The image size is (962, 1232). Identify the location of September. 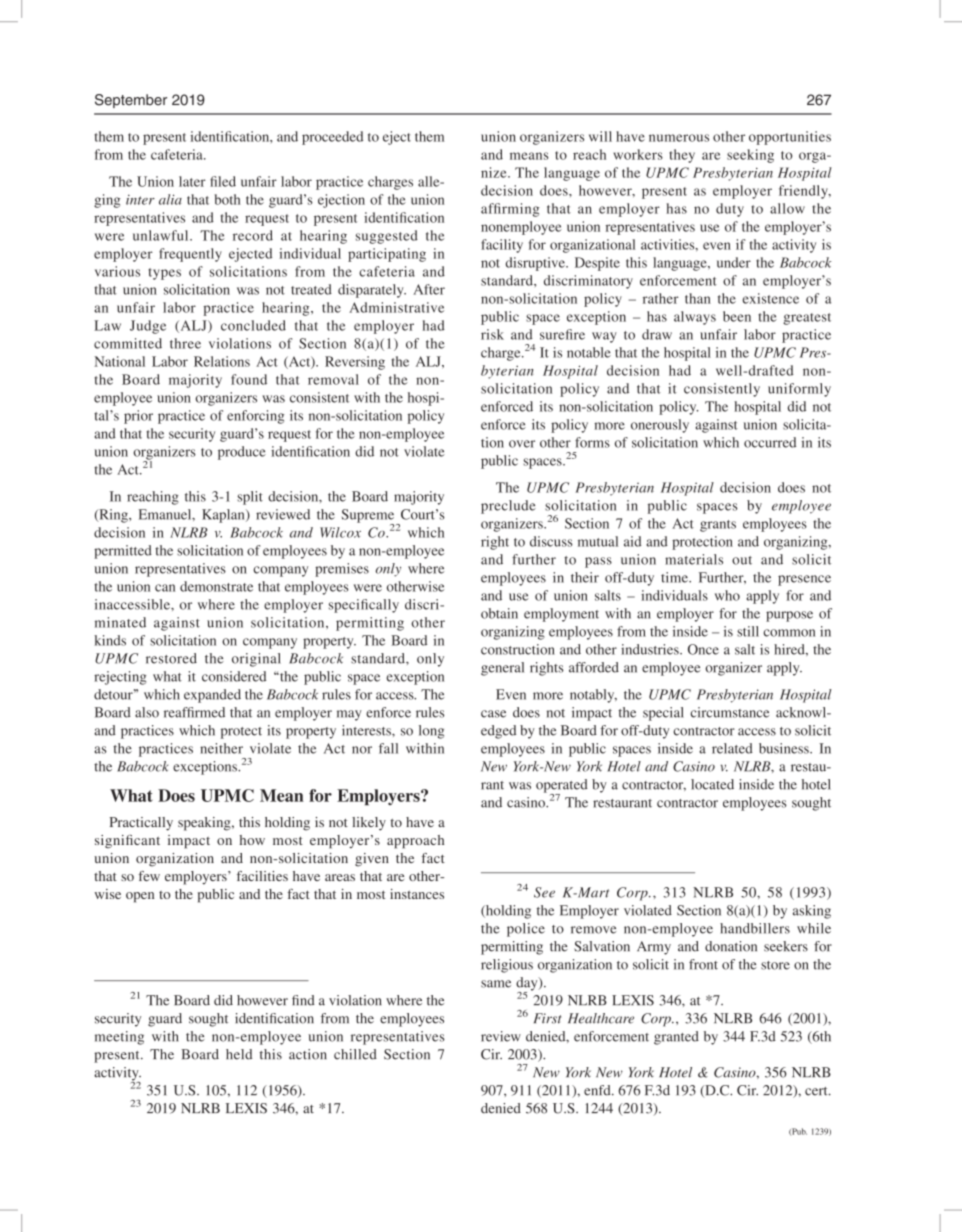
(131, 101).
